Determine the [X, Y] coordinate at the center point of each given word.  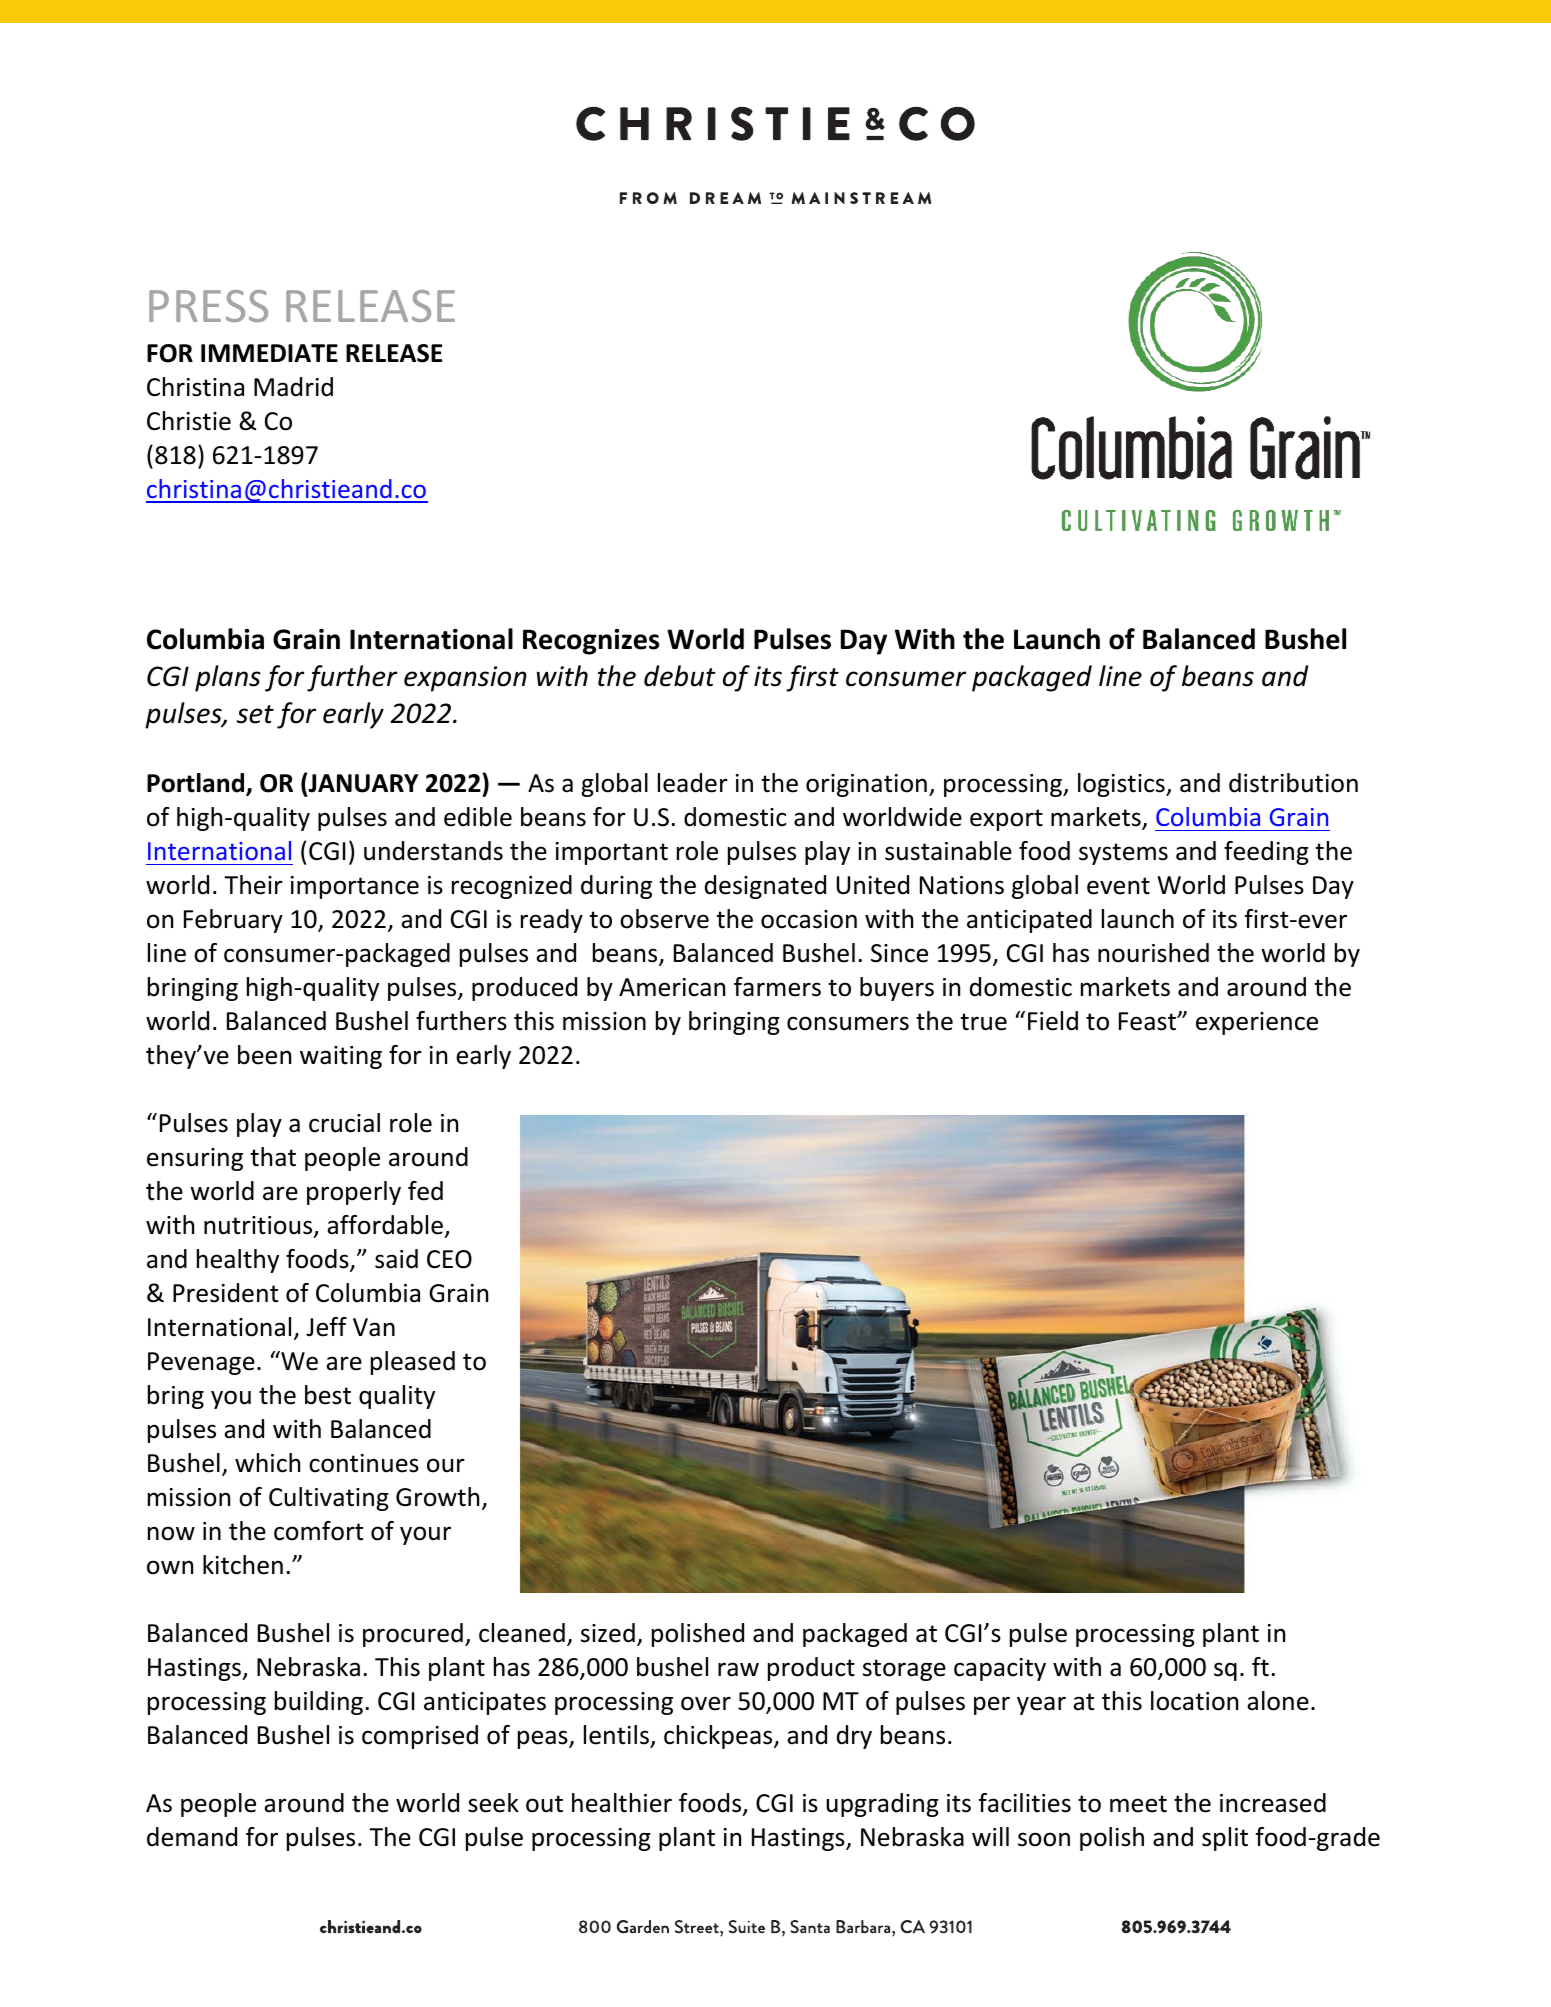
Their [253, 885]
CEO [449, 1259]
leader [693, 783]
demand [192, 1837]
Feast [1148, 1021]
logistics [1122, 785]
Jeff [326, 1327]
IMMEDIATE [269, 353]
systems [1123, 854]
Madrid [293, 387]
